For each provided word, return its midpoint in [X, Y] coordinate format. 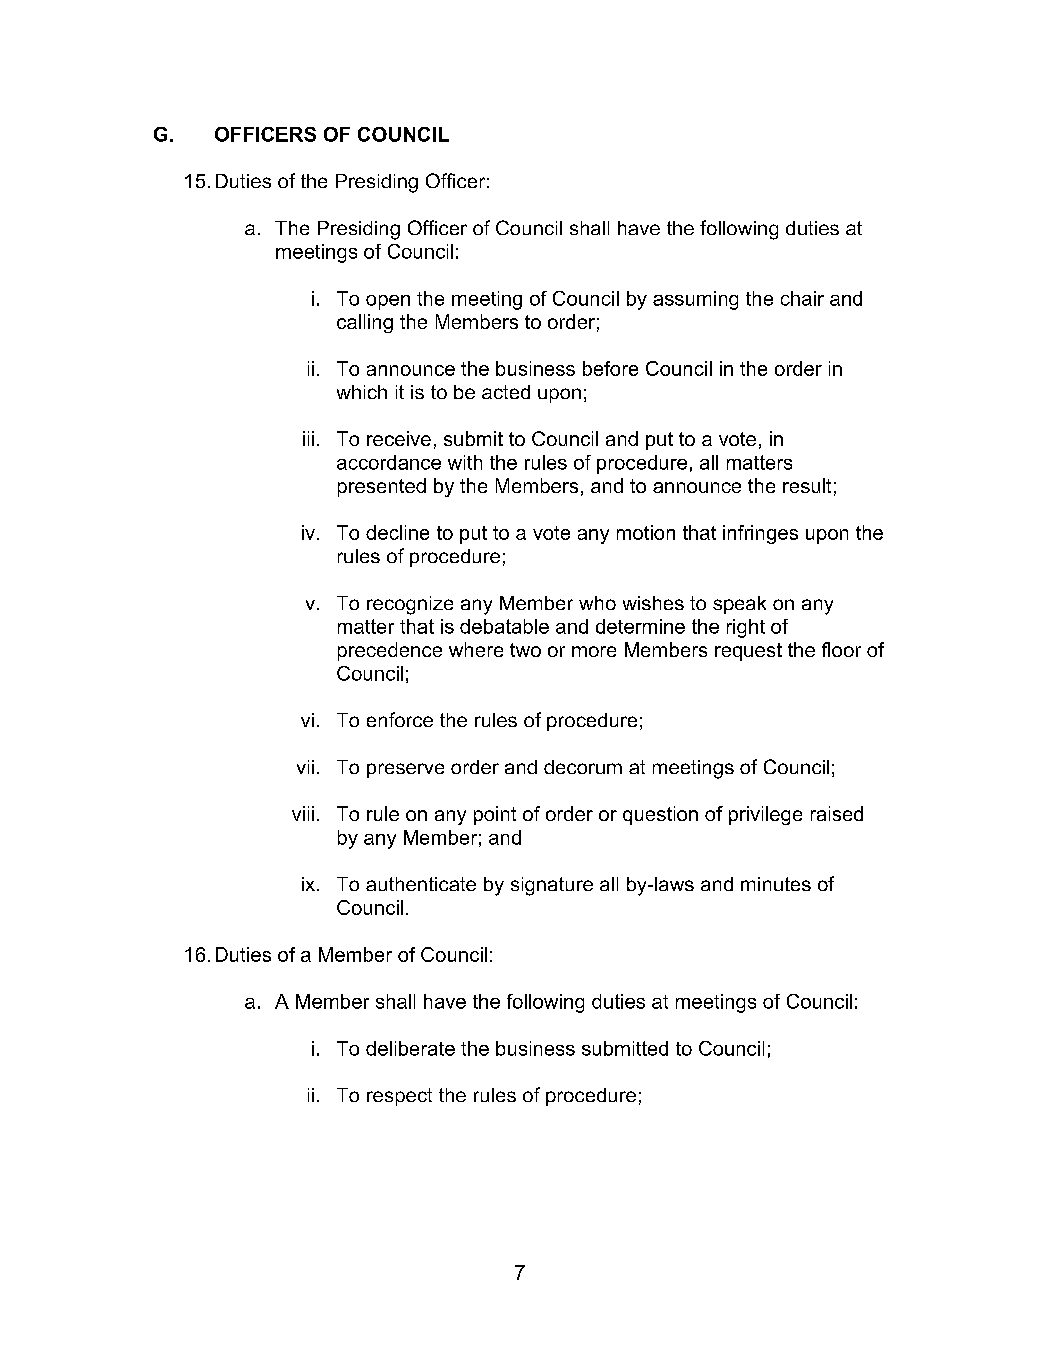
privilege [765, 815]
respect [399, 1097]
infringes [760, 534]
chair [802, 298]
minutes [776, 884]
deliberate [410, 1048]
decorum [583, 767]
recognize [410, 605]
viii [303, 813]
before [610, 368]
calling [365, 323]
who [597, 603]
